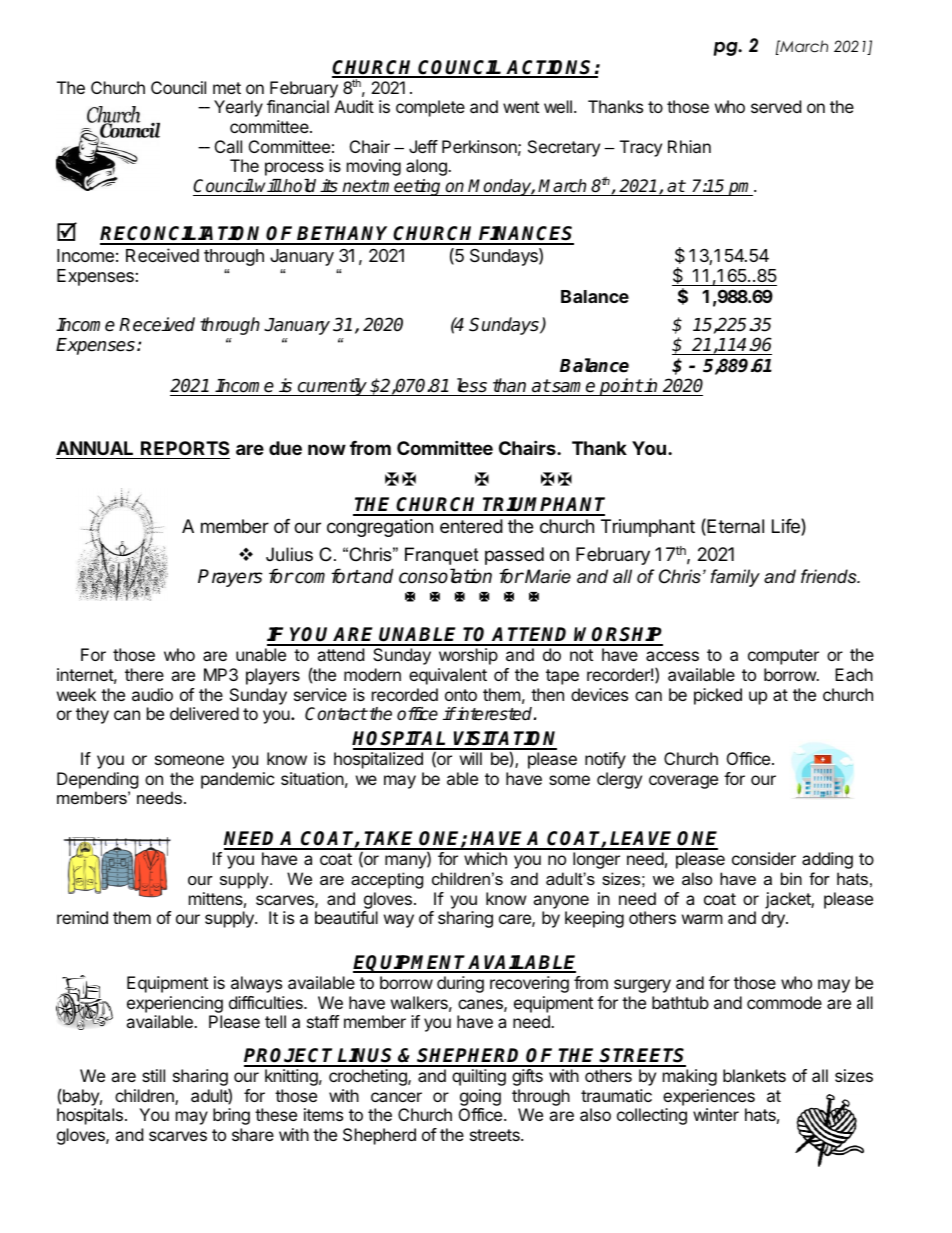 This screenshot has height=1233, width=952. Describe the element at coordinates (461, 695) in the screenshot. I see `onto` at that location.
